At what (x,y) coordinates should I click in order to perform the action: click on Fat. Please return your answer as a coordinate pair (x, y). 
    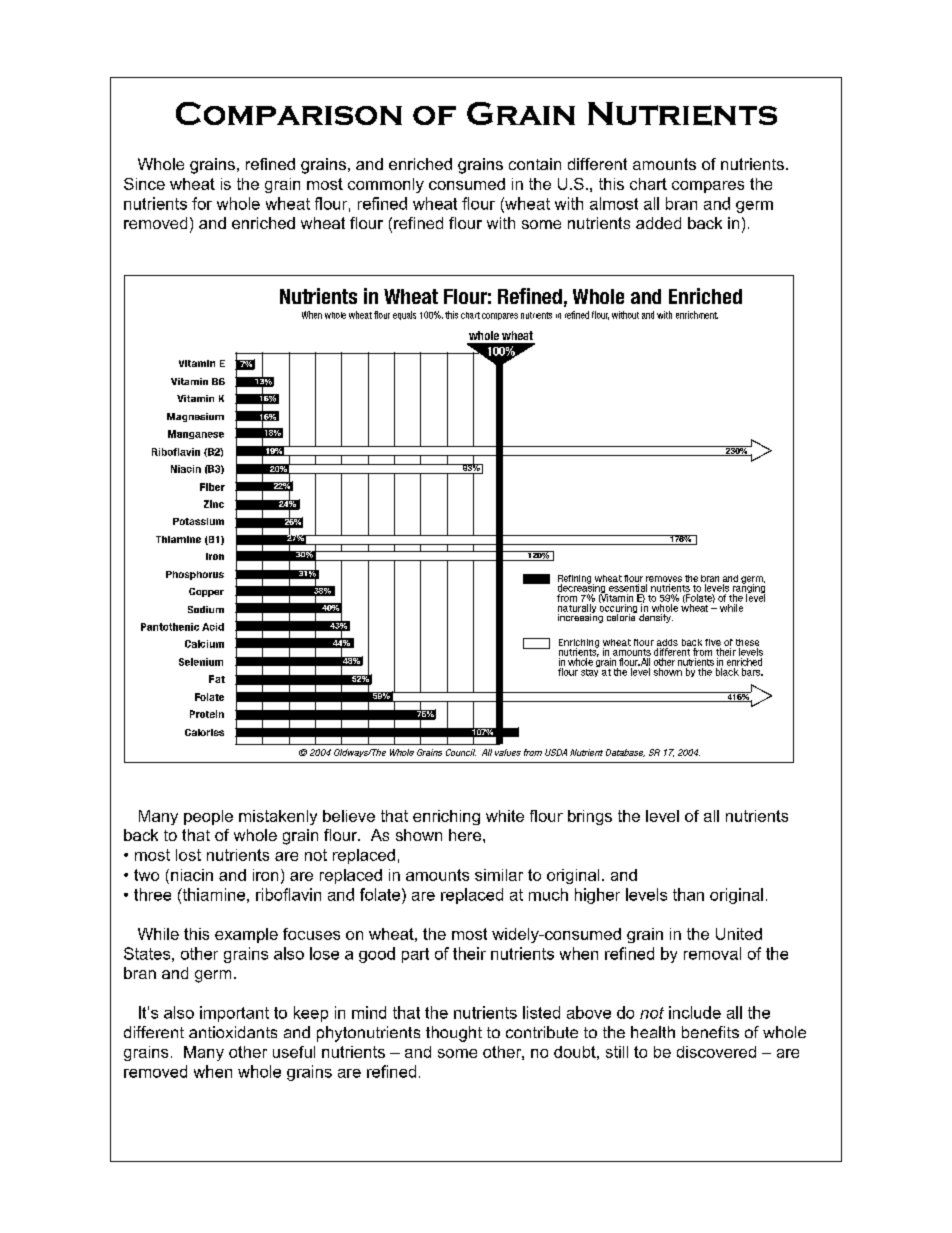
    Looking at the image, I should click on (217, 679).
